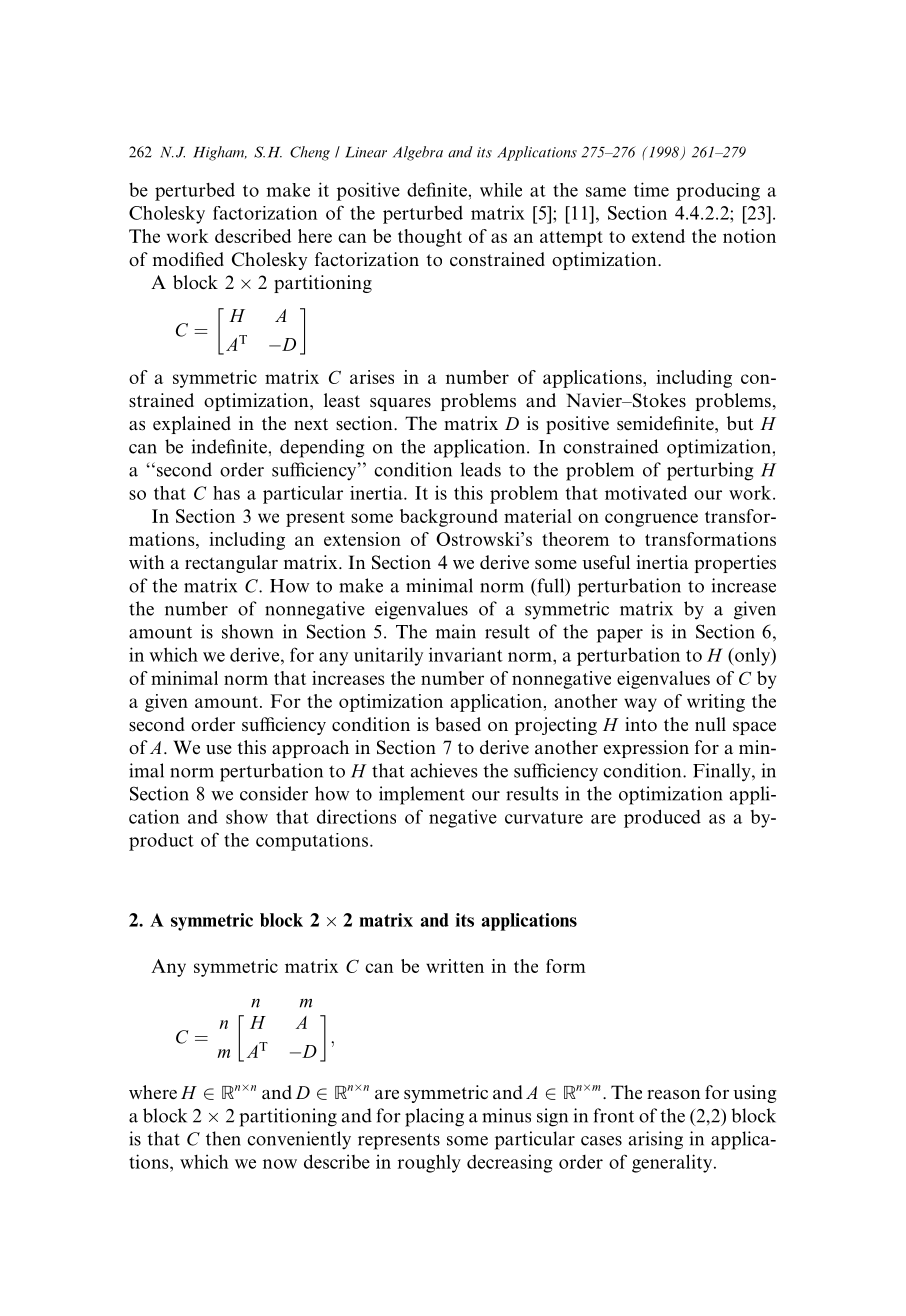 The image size is (906, 1316). I want to click on placing, so click(434, 1117).
